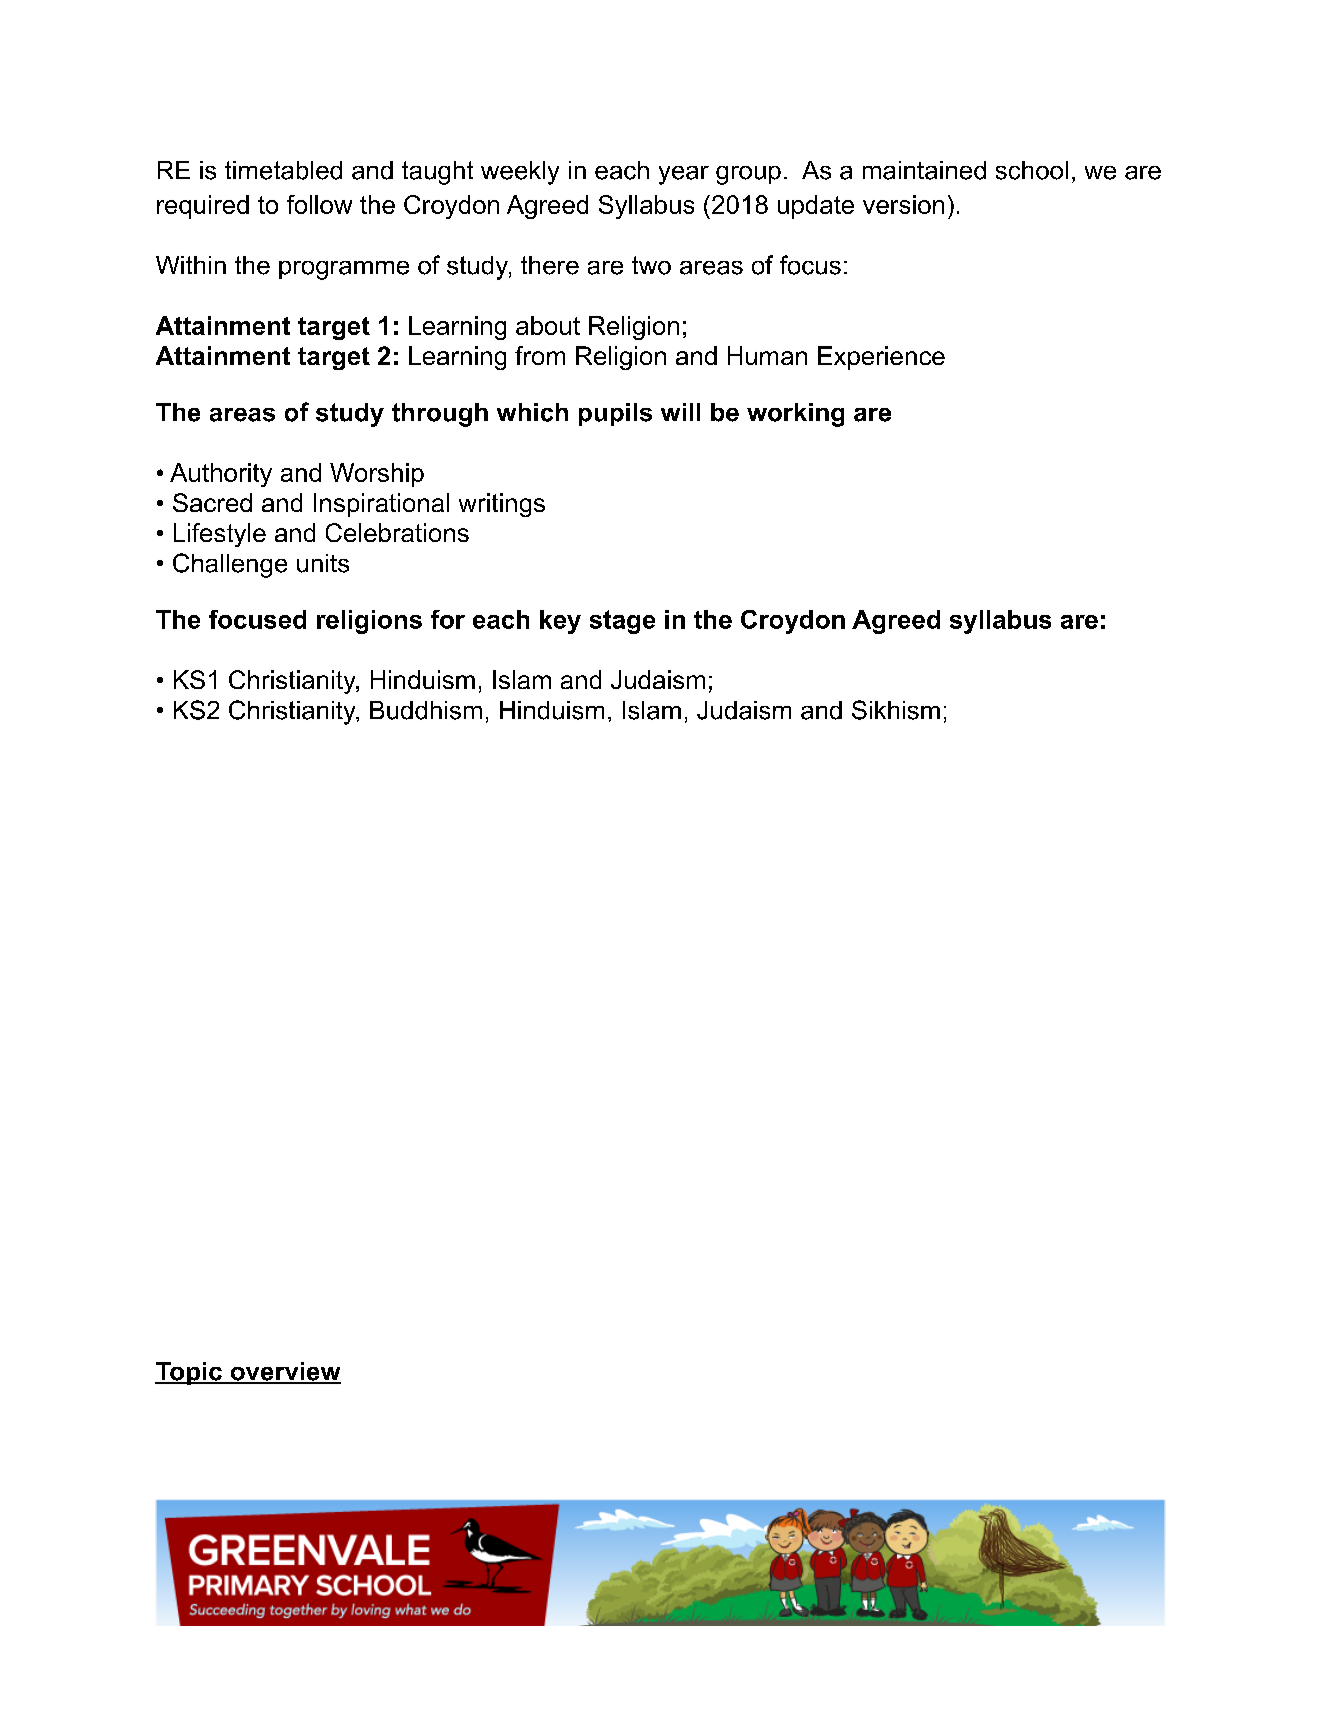  I want to click on follow, so click(319, 204).
